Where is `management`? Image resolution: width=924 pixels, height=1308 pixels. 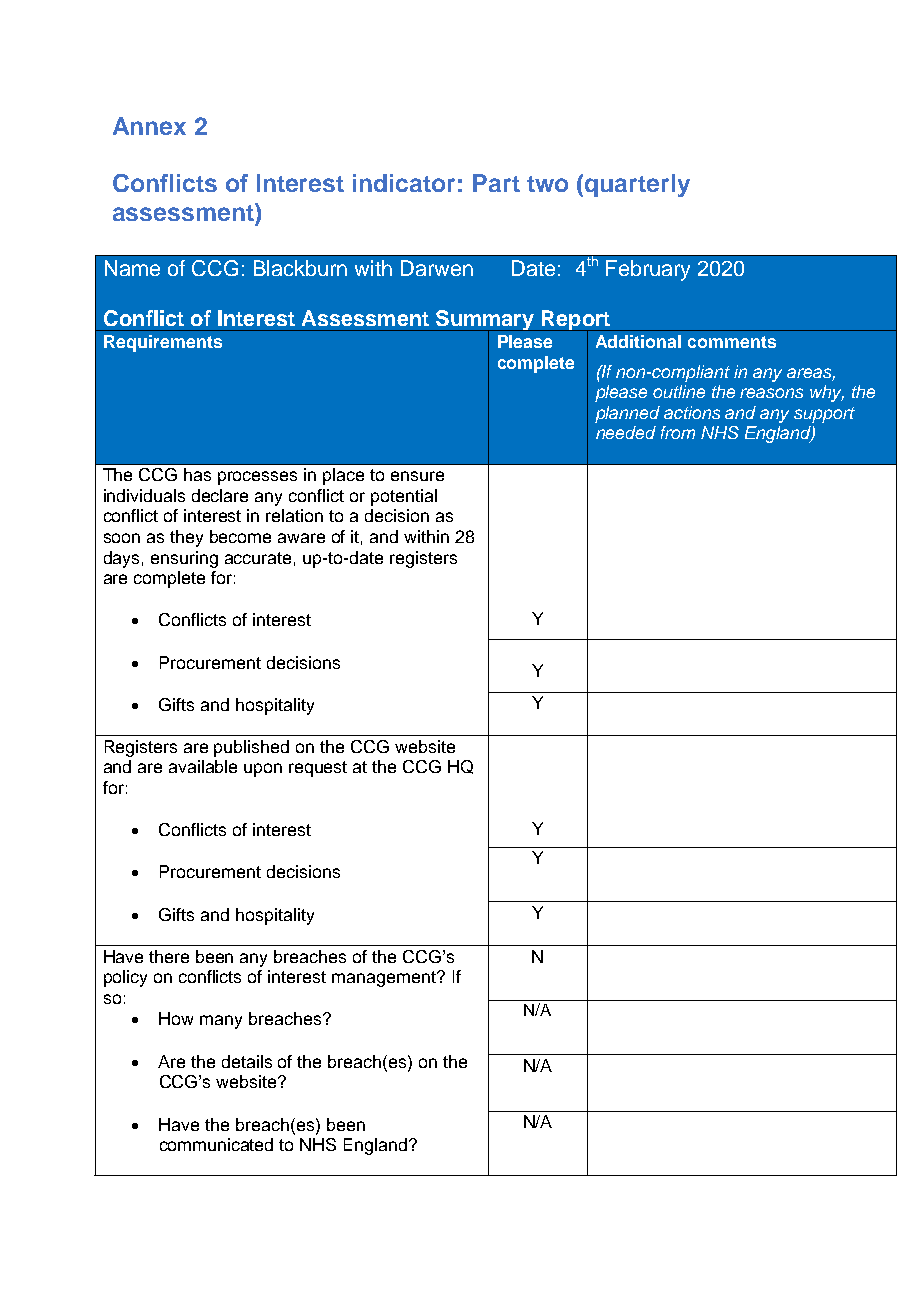
management is located at coordinates (385, 979).
